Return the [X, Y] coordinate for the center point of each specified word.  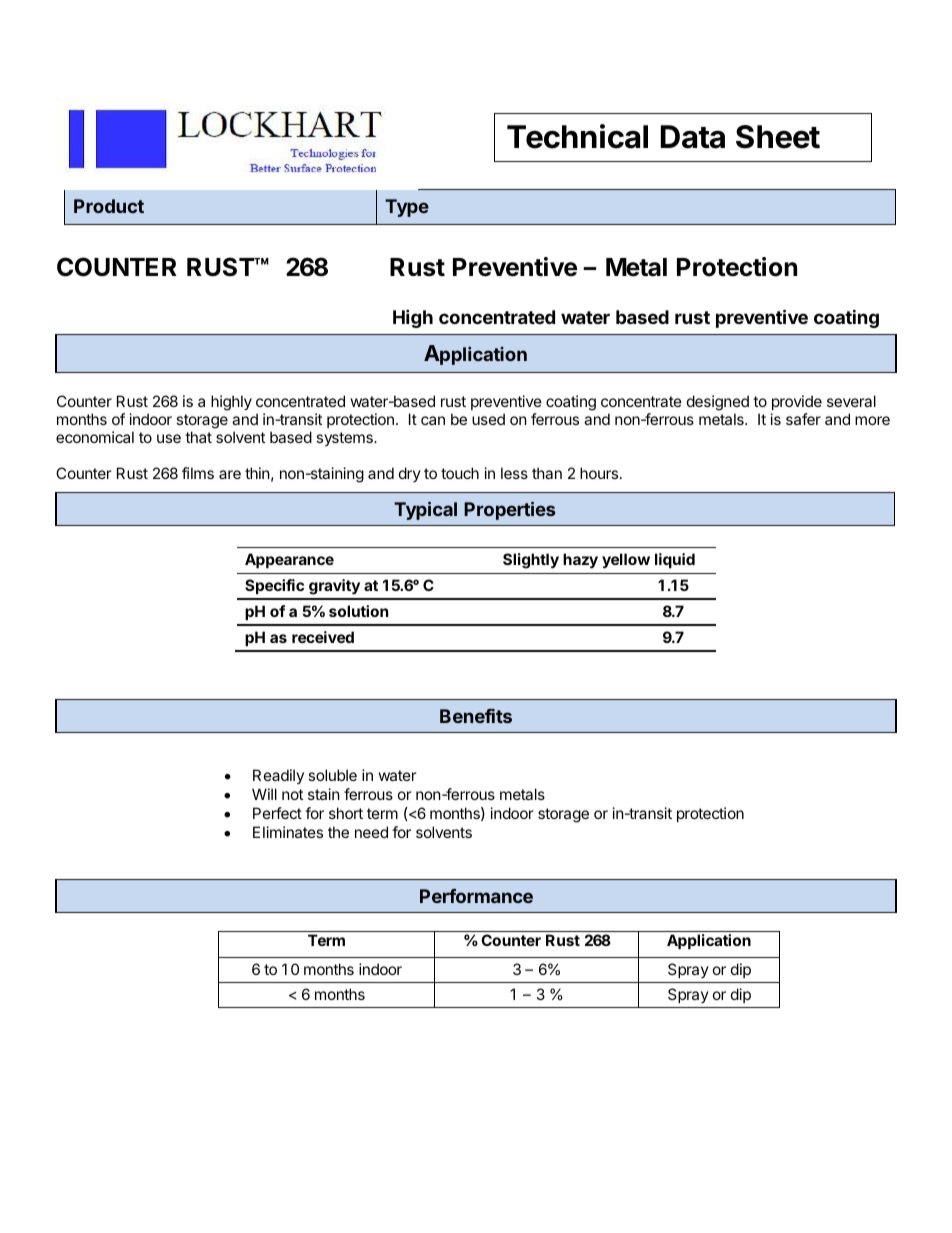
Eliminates [288, 832]
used [488, 419]
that [198, 437]
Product [109, 206]
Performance [476, 896]
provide [797, 402]
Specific [274, 586]
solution [358, 611]
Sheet [778, 137]
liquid [675, 560]
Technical [577, 136]
